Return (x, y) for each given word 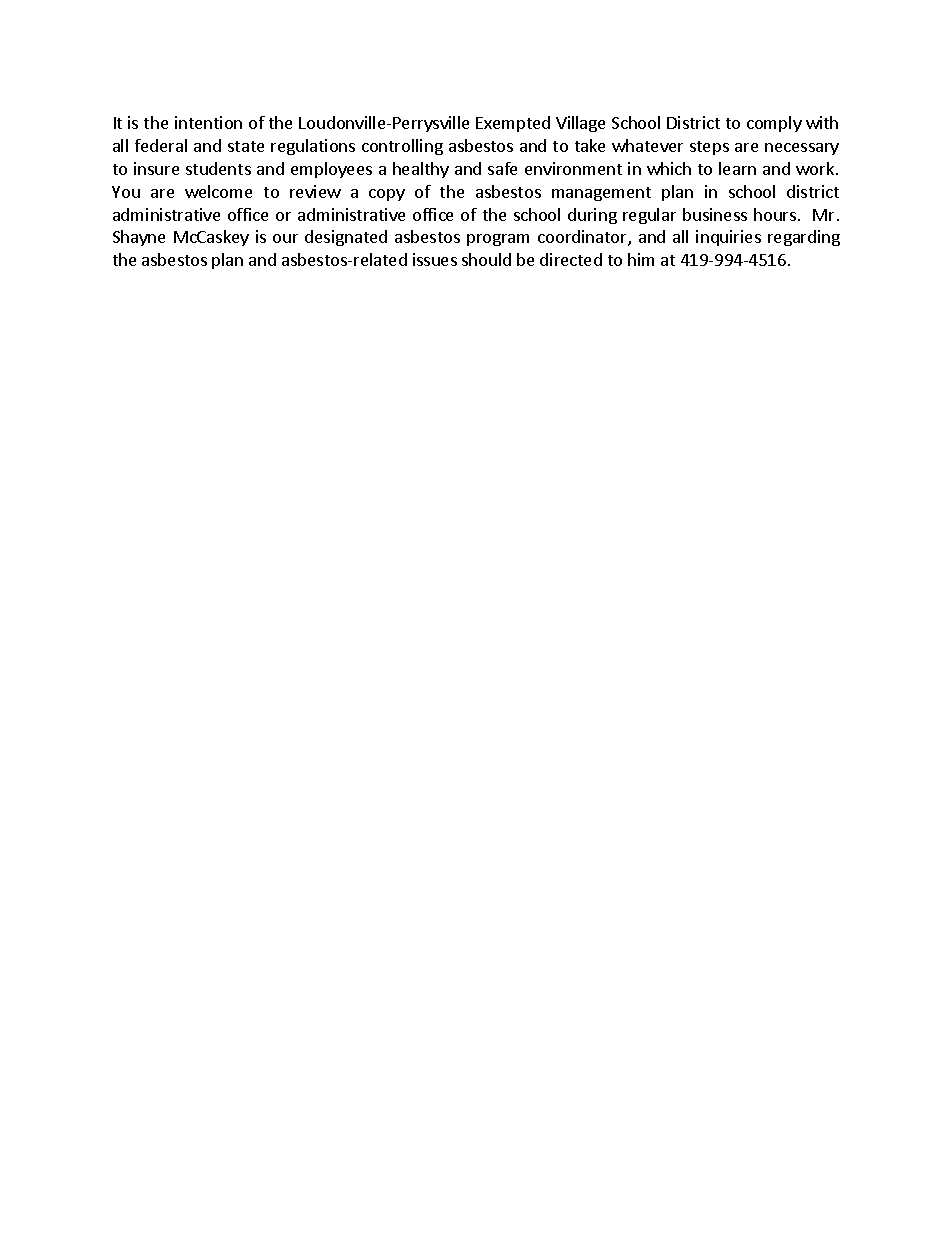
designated (346, 238)
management (601, 194)
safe (502, 168)
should (486, 259)
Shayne (139, 238)
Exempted (513, 124)
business (715, 214)
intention (208, 122)
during (592, 216)
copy (387, 195)
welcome (218, 191)
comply (774, 124)
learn (737, 168)
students (218, 168)
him (641, 259)
